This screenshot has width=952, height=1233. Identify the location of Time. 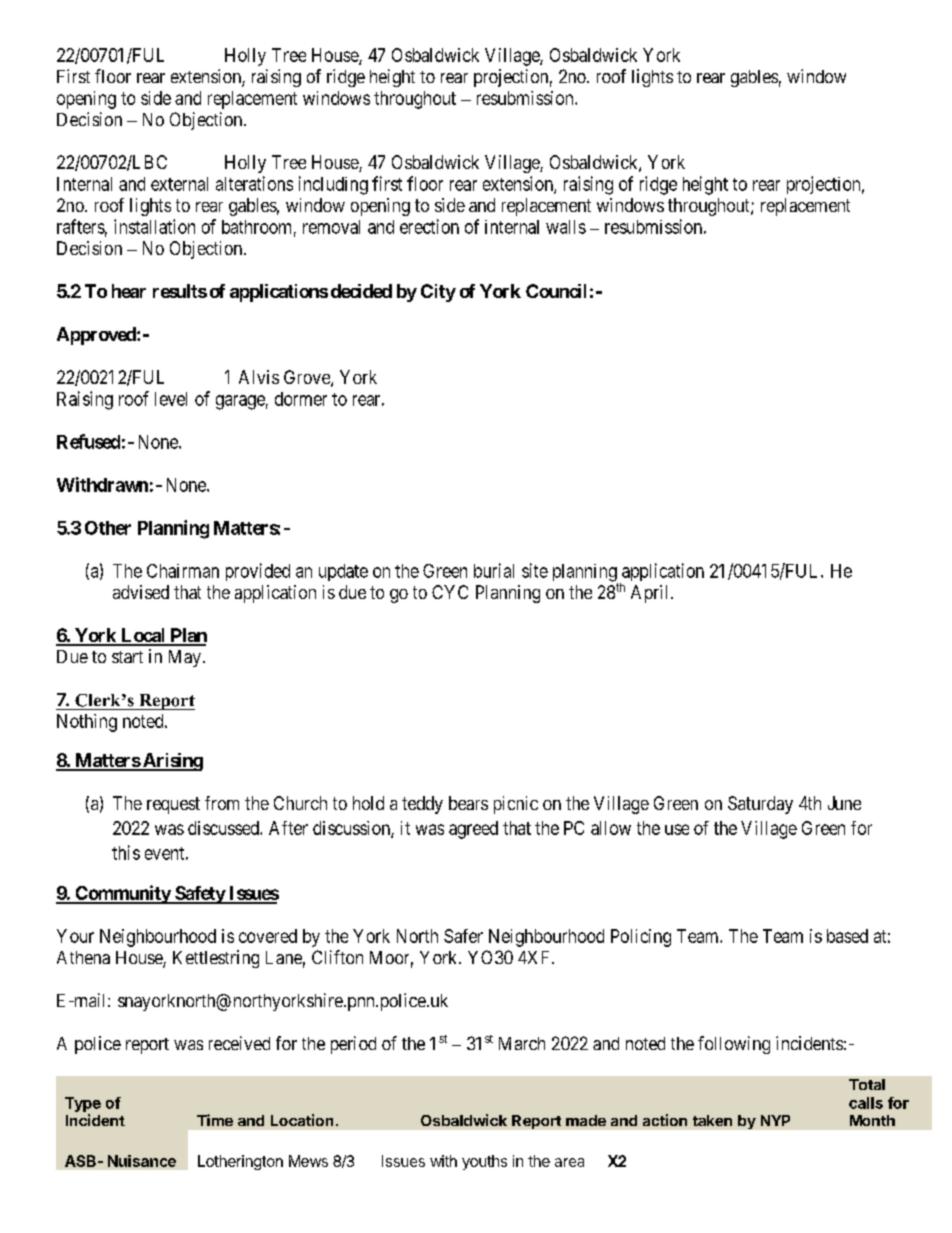
(215, 1120).
